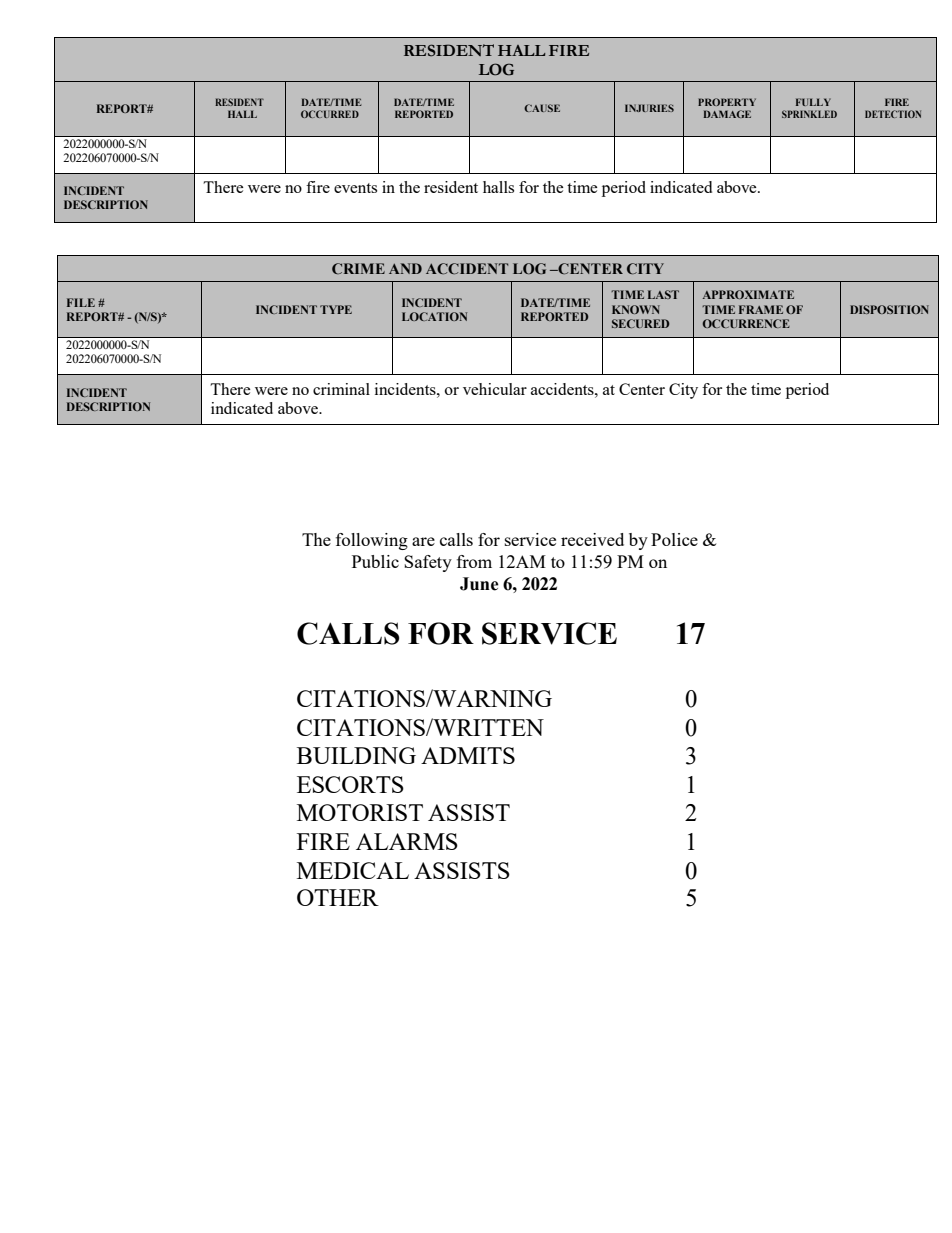 This screenshot has width=952, height=1233. I want to click on ALARMS, so click(407, 841).
